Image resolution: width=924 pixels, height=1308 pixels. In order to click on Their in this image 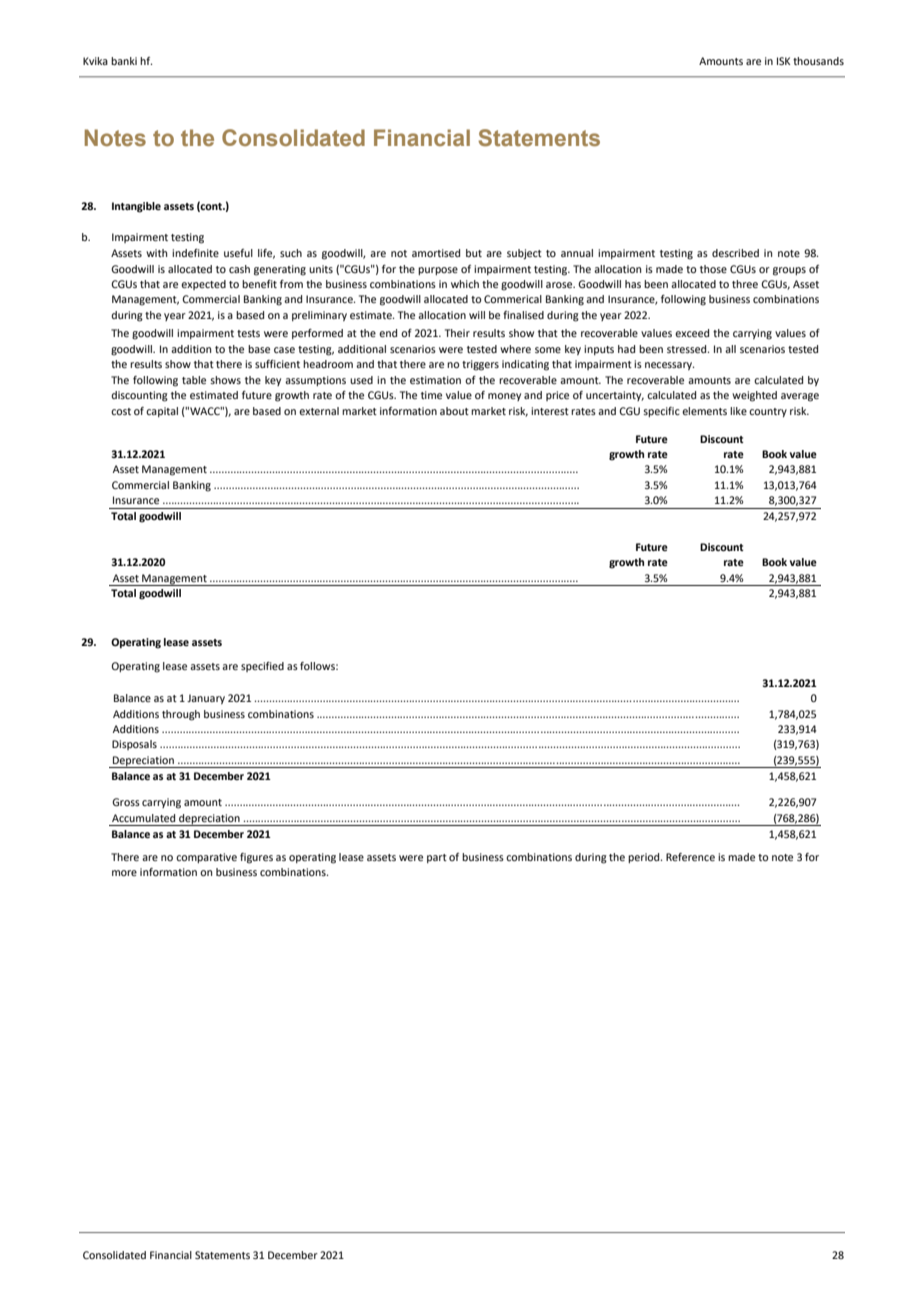, I will do `click(457, 333)`.
